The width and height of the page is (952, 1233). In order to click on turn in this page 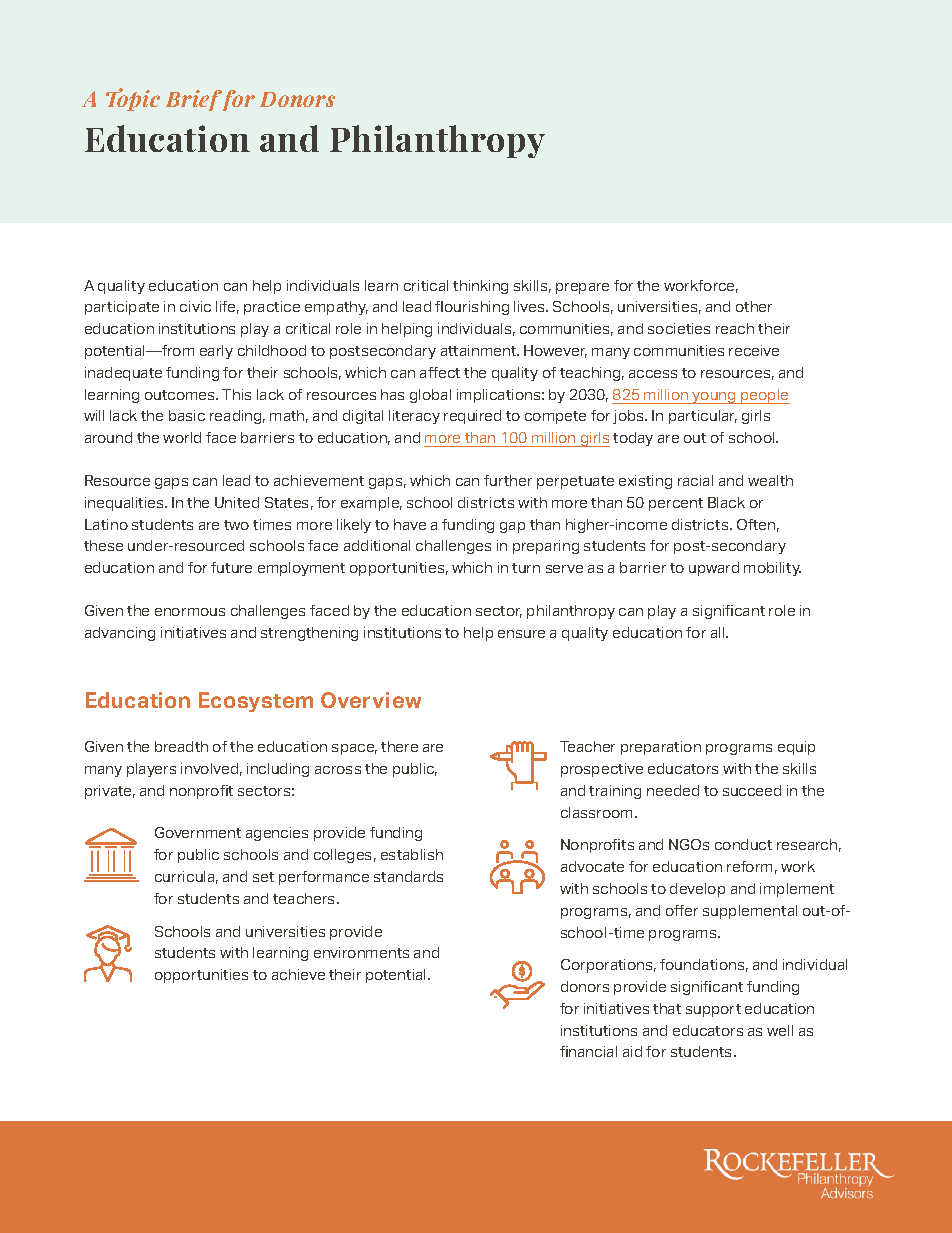, I will do `click(526, 568)`.
